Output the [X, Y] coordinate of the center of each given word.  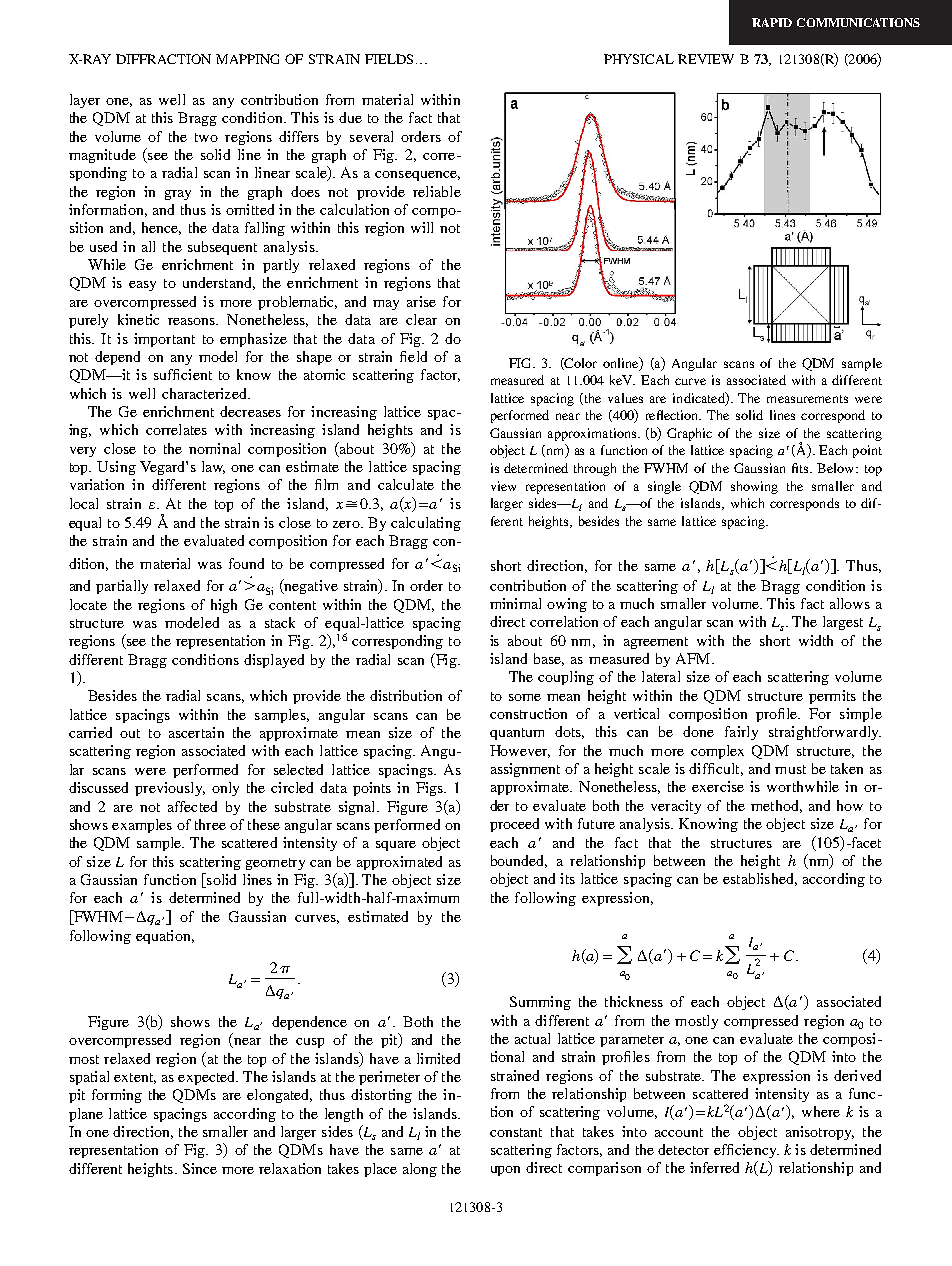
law [213, 467]
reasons [193, 321]
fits [801, 468]
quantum [517, 734]
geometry [275, 864]
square [396, 846]
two [206, 137]
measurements [807, 399]
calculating [426, 524]
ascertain [196, 732]
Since [200, 1168]
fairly [741, 733]
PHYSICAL [639, 59]
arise [421, 301]
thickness [634, 1001]
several [371, 136]
